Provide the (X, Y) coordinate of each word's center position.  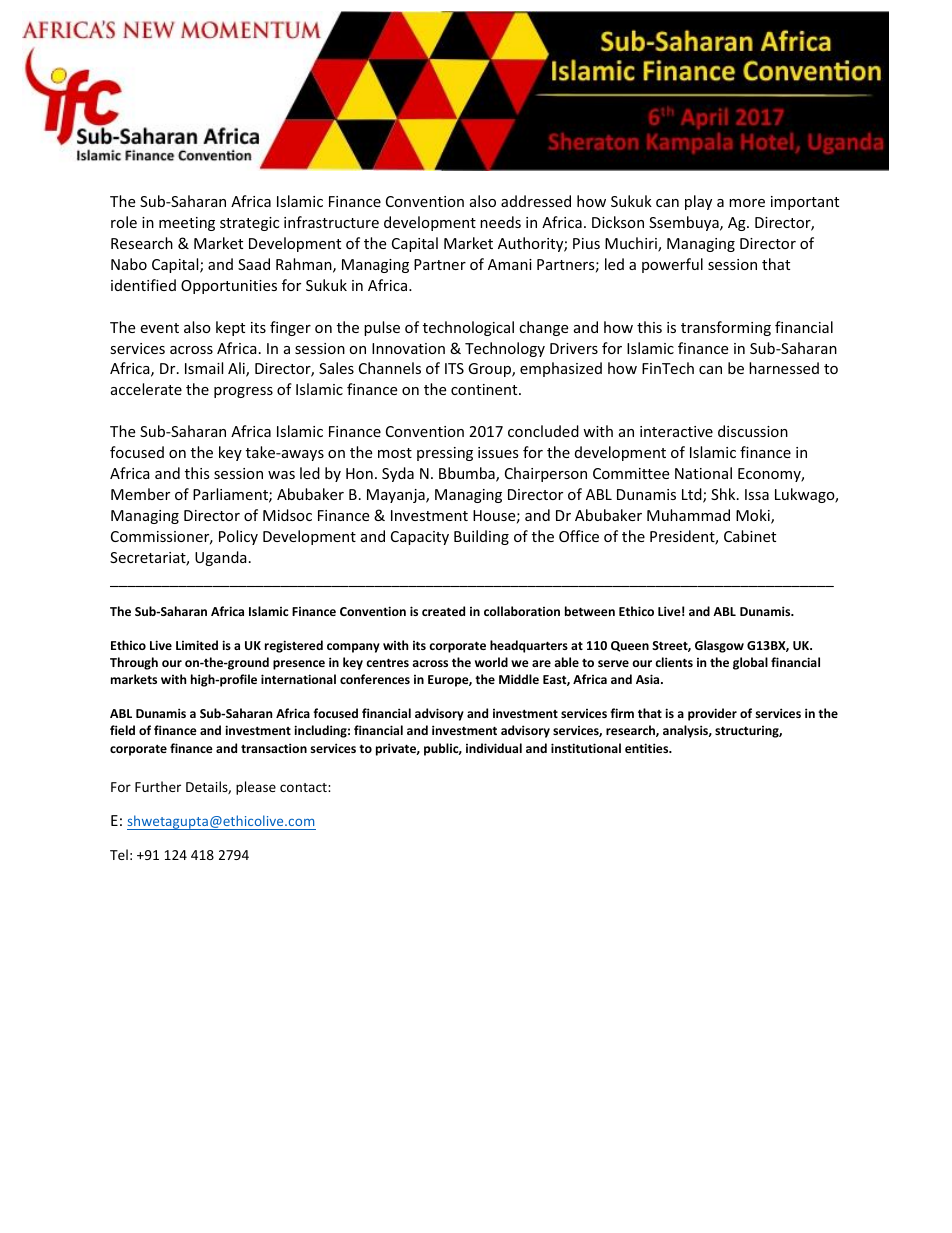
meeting (187, 224)
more (747, 203)
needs (500, 222)
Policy (238, 537)
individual (494, 748)
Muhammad (688, 515)
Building (481, 537)
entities (648, 748)
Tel (119, 854)
